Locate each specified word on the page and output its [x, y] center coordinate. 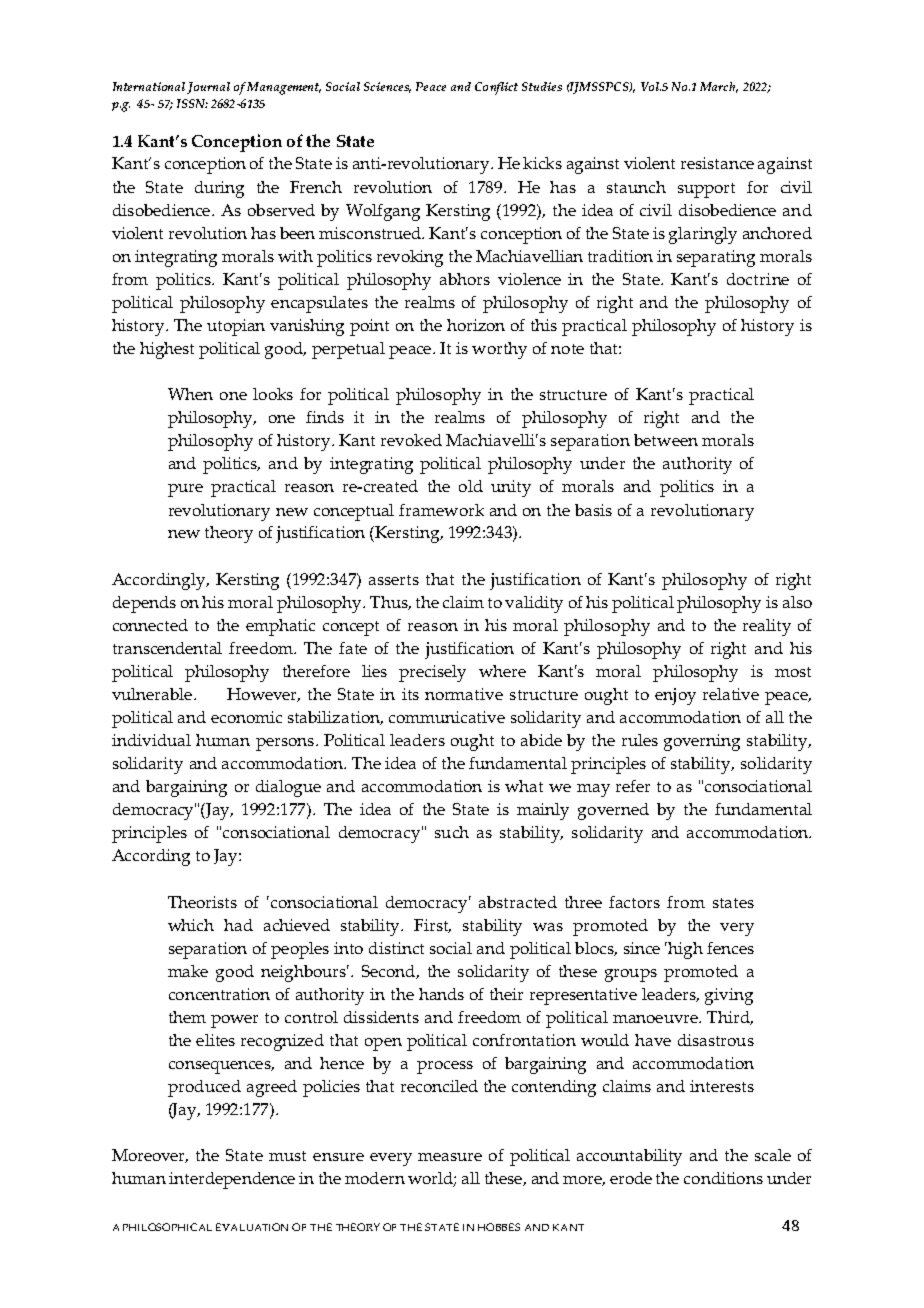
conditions [723, 1178]
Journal [208, 88]
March [719, 87]
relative [731, 694]
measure [450, 1157]
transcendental [167, 648]
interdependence [232, 1180]
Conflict [496, 88]
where [502, 671]
